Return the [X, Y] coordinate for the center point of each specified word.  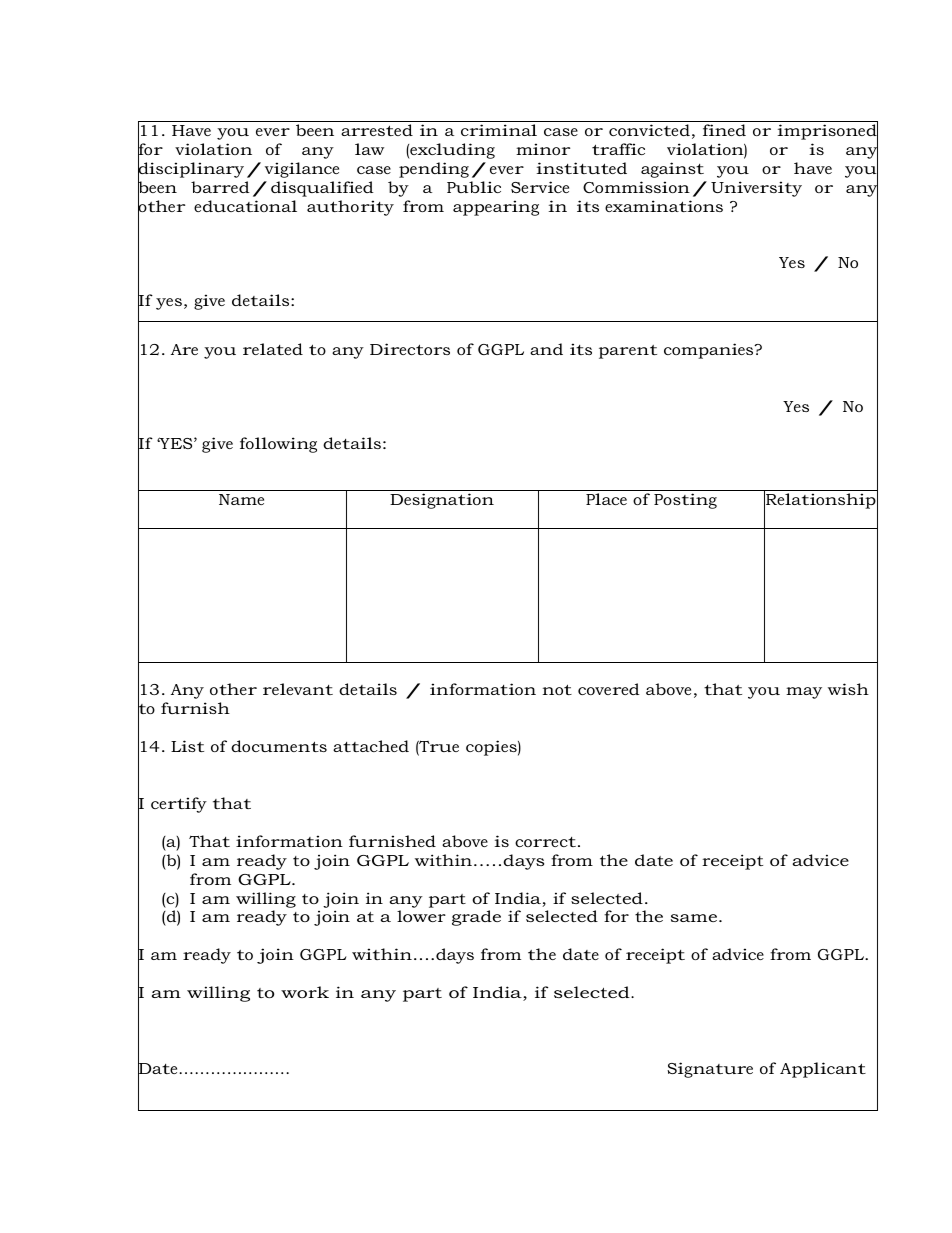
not [557, 689]
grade [476, 918]
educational [245, 206]
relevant [298, 689]
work [305, 992]
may [804, 693]
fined [724, 130]
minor [543, 149]
